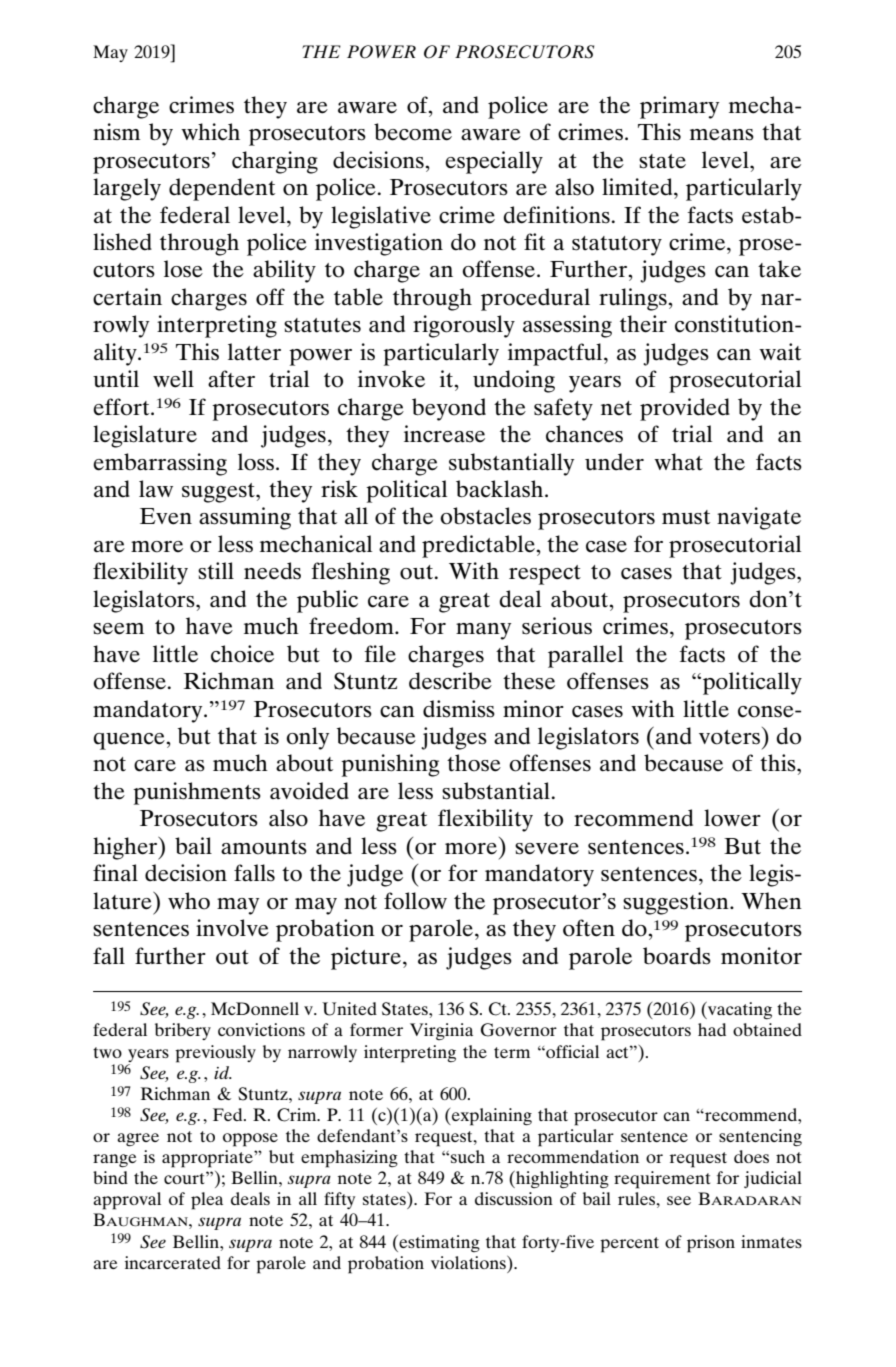 The image size is (896, 1367). I want to click on provided, so click(685, 409).
